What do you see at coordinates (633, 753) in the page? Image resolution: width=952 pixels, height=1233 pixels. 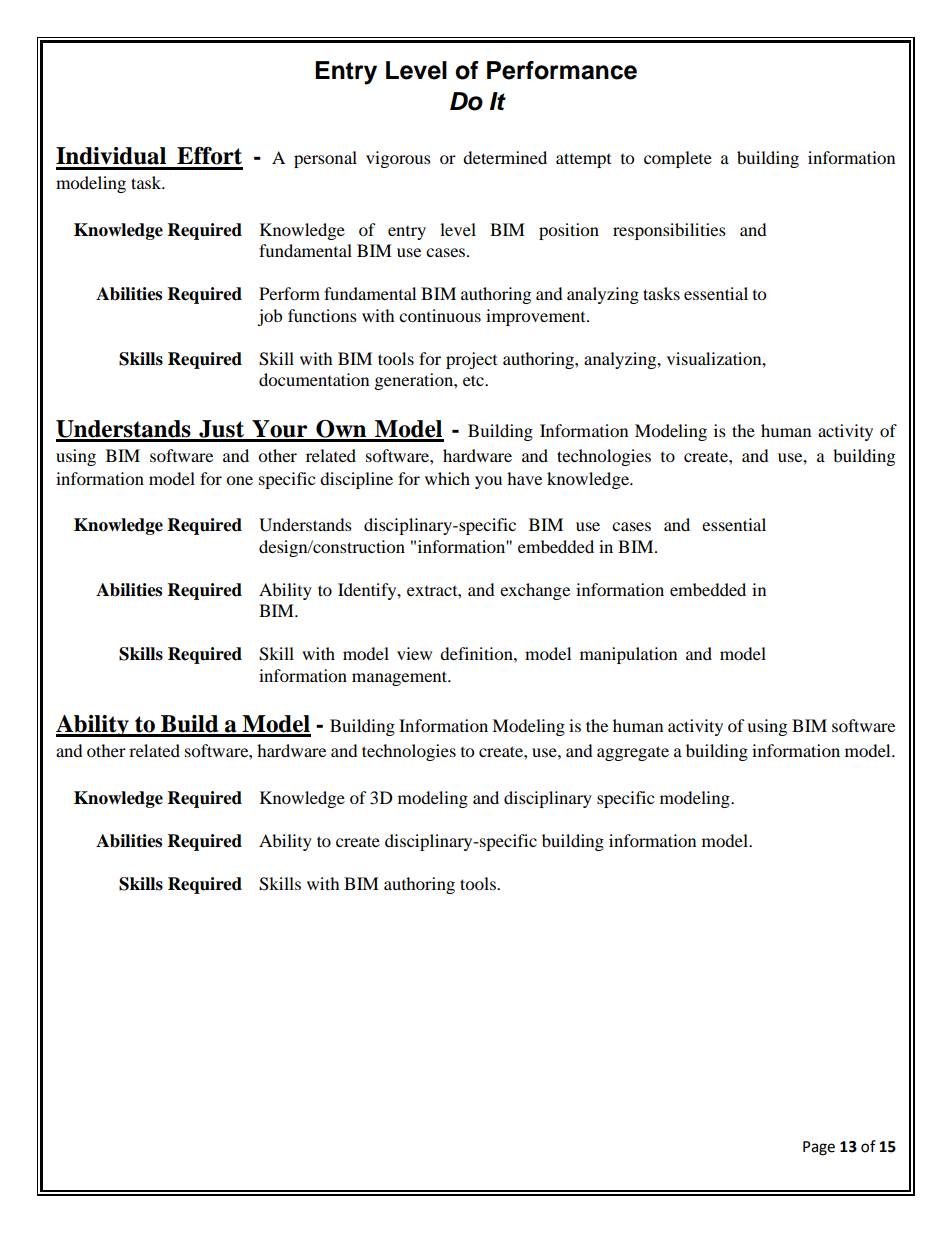 I see `aggregate` at bounding box center [633, 753].
